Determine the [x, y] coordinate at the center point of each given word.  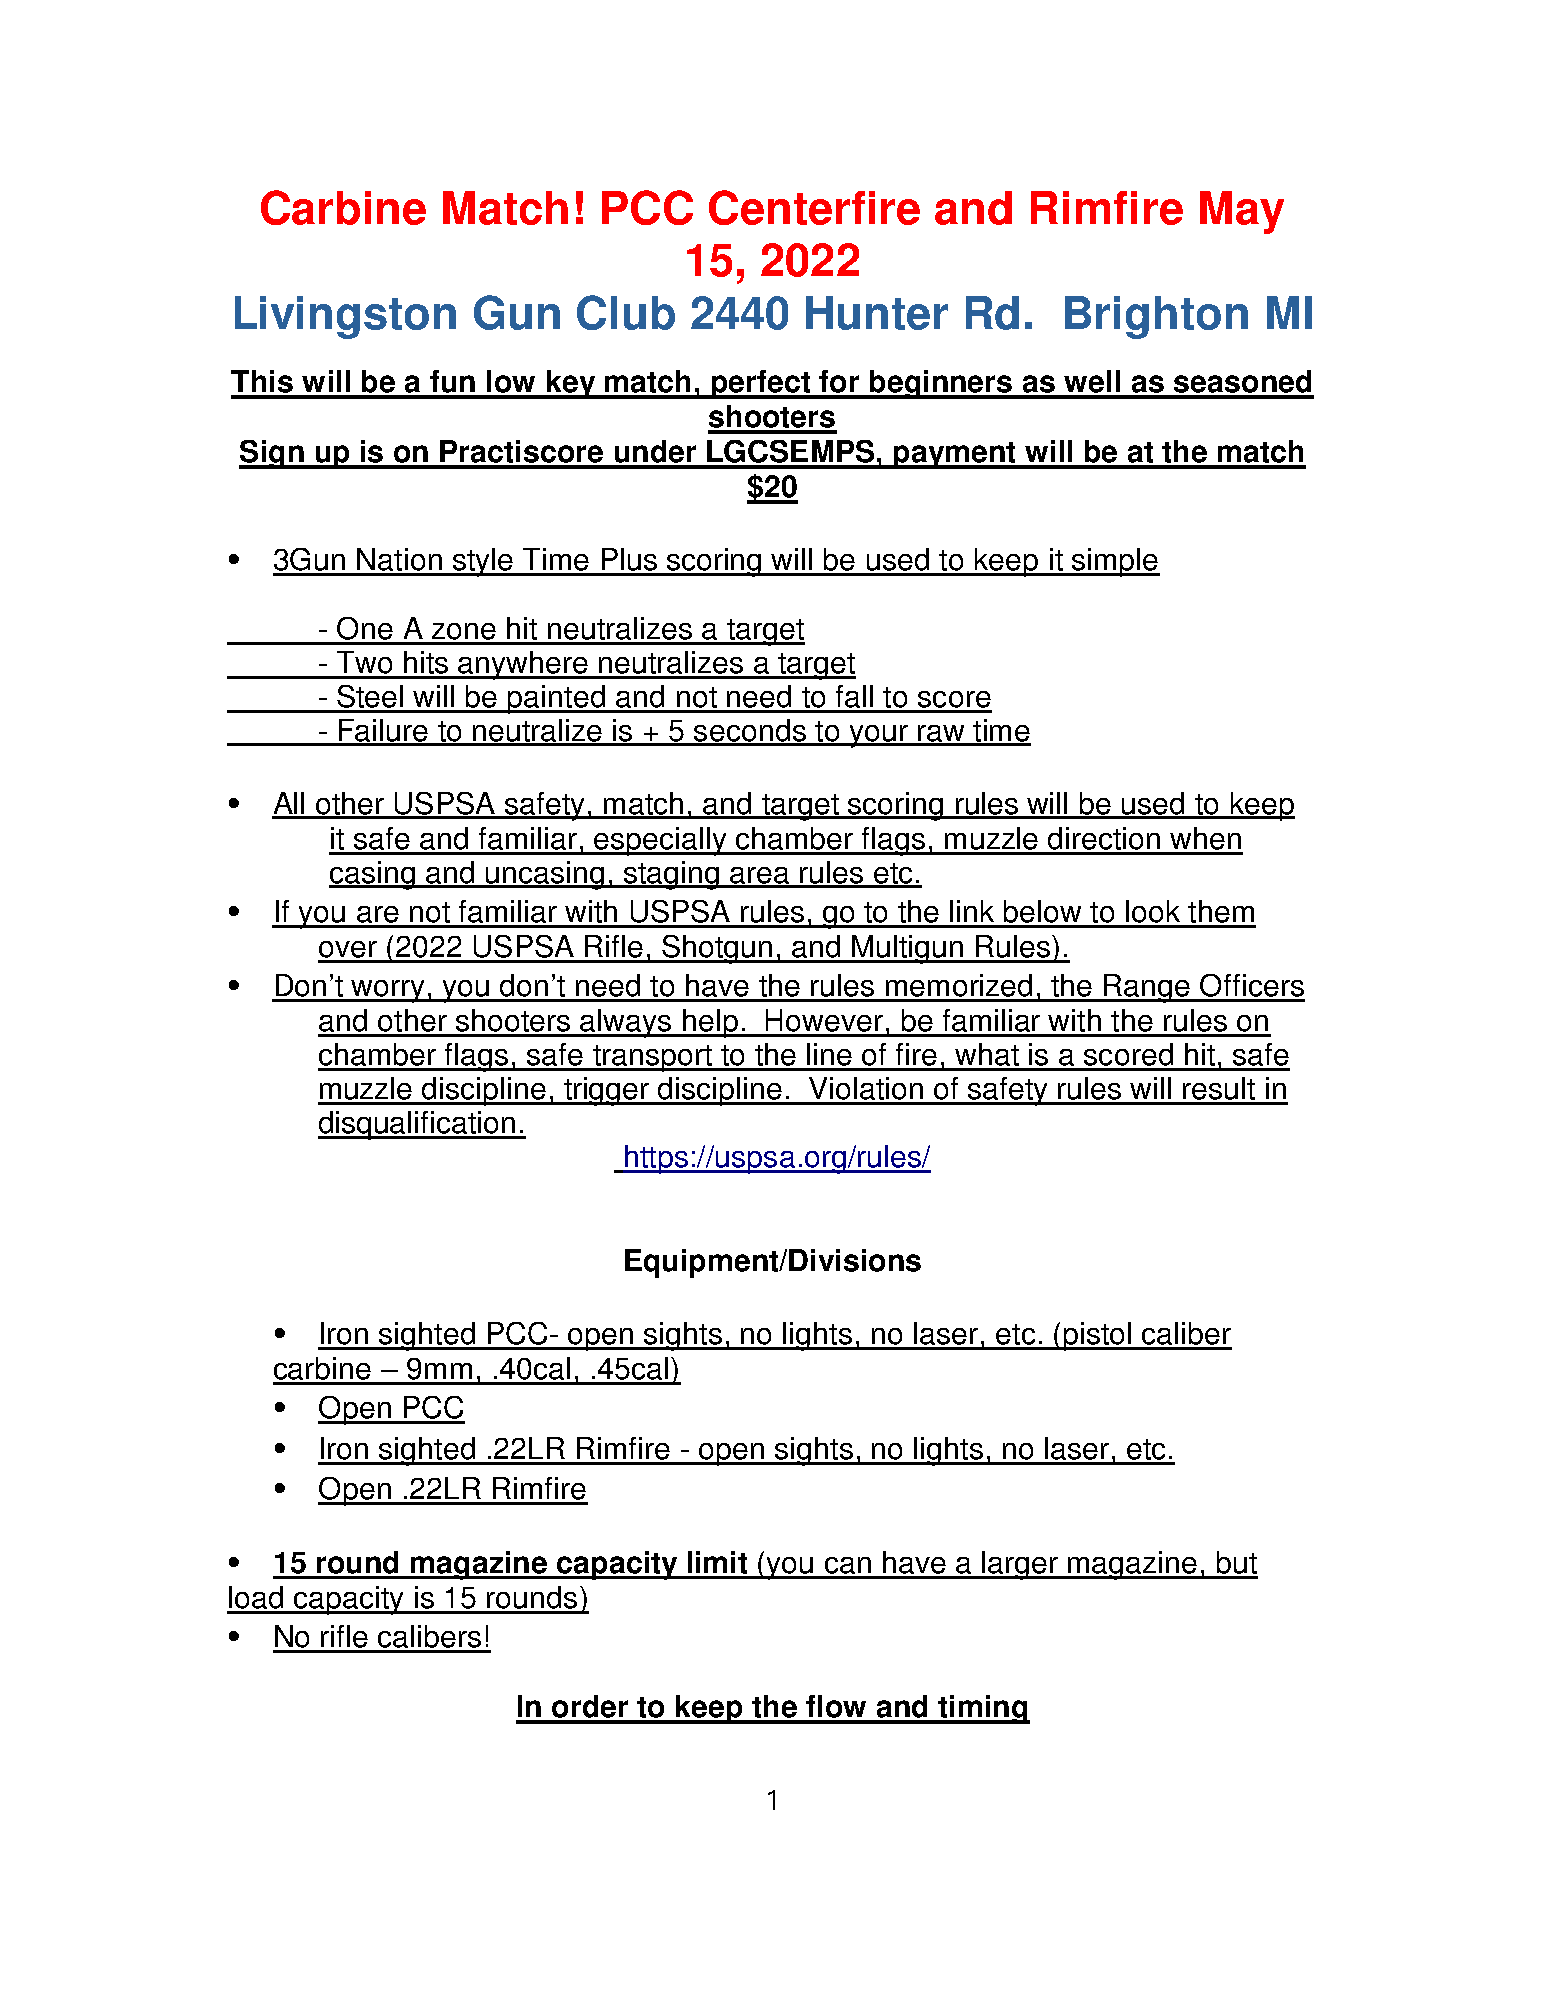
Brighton [1156, 317]
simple [1115, 562]
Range [1147, 988]
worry [388, 991]
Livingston [345, 317]
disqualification [418, 1125]
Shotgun [717, 949]
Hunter [877, 313]
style [483, 562]
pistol [1098, 1336]
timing [982, 1709]
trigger [607, 1091]
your [878, 736]
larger [1020, 1565]
